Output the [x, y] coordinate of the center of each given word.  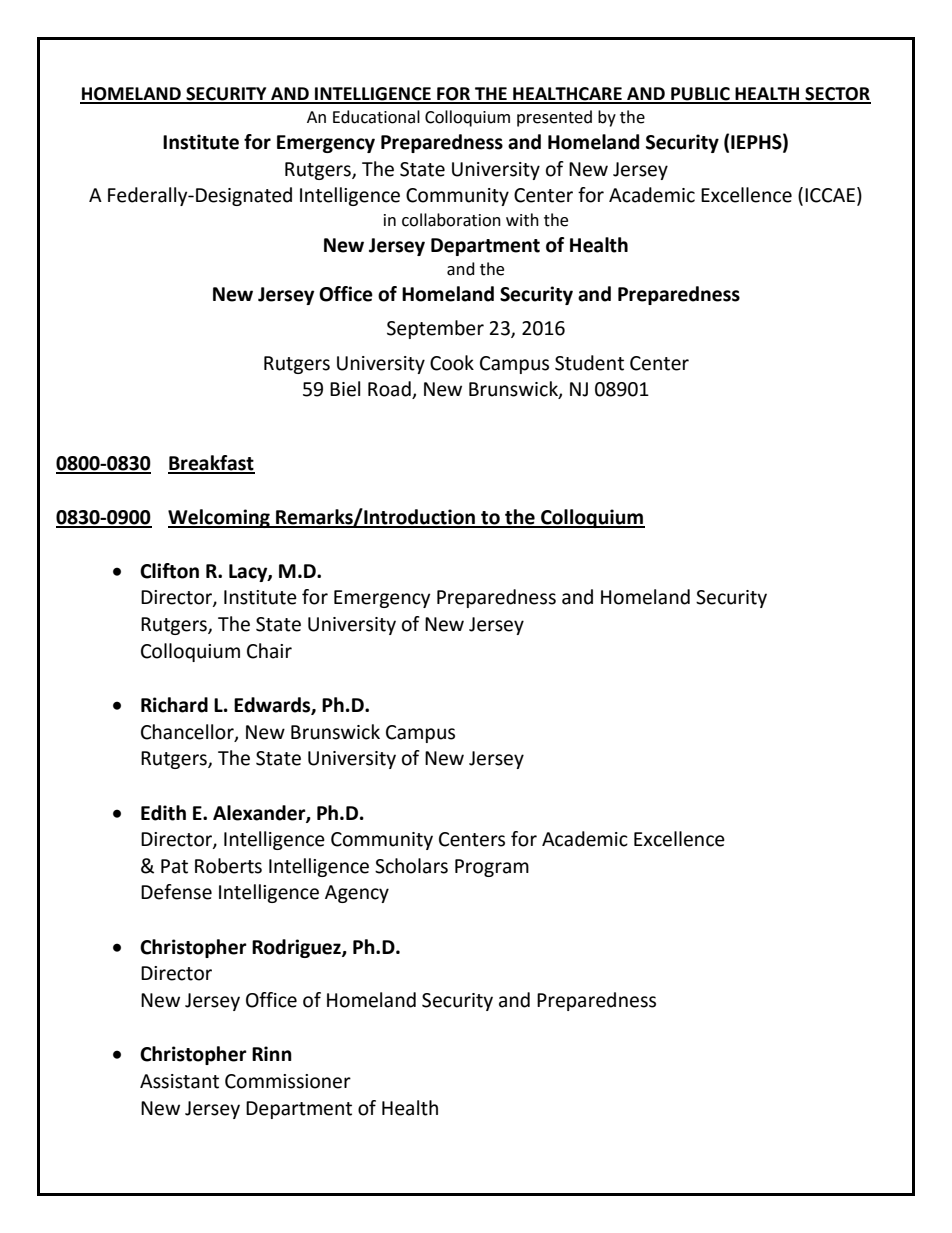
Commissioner [288, 1081]
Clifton [169, 571]
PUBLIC [700, 95]
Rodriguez [297, 948]
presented [554, 118]
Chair [269, 651]
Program [492, 868]
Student [589, 363]
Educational [376, 117]
